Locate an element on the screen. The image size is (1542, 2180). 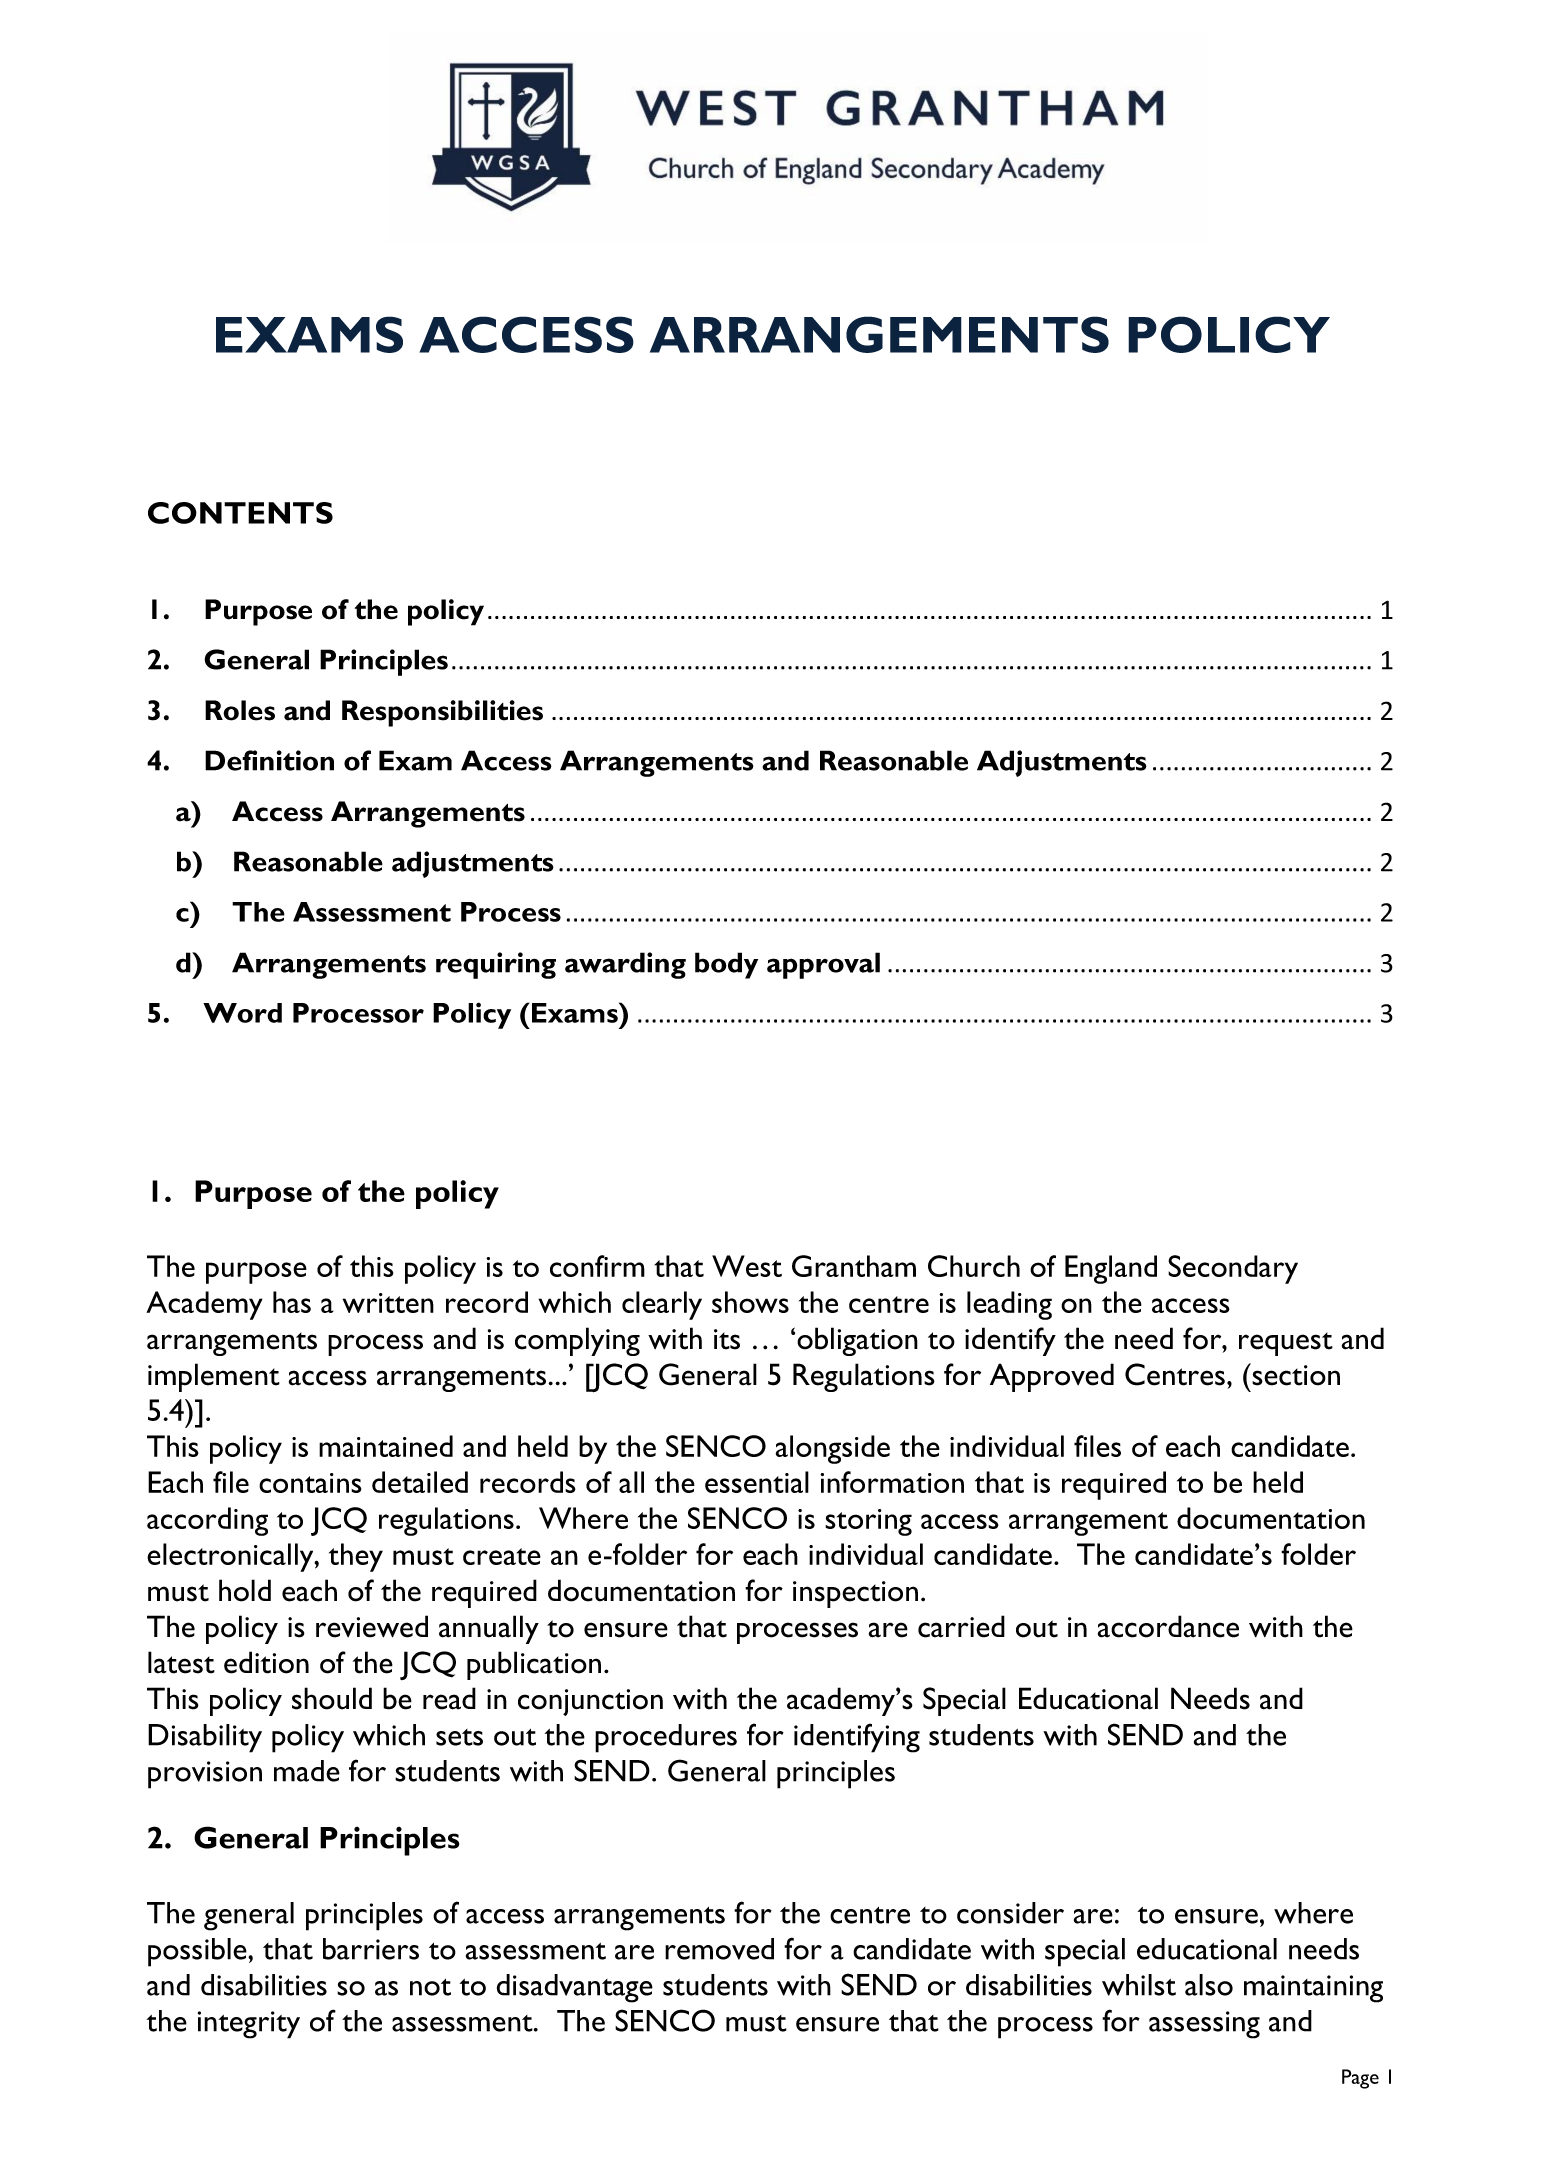
approval is located at coordinates (823, 965).
